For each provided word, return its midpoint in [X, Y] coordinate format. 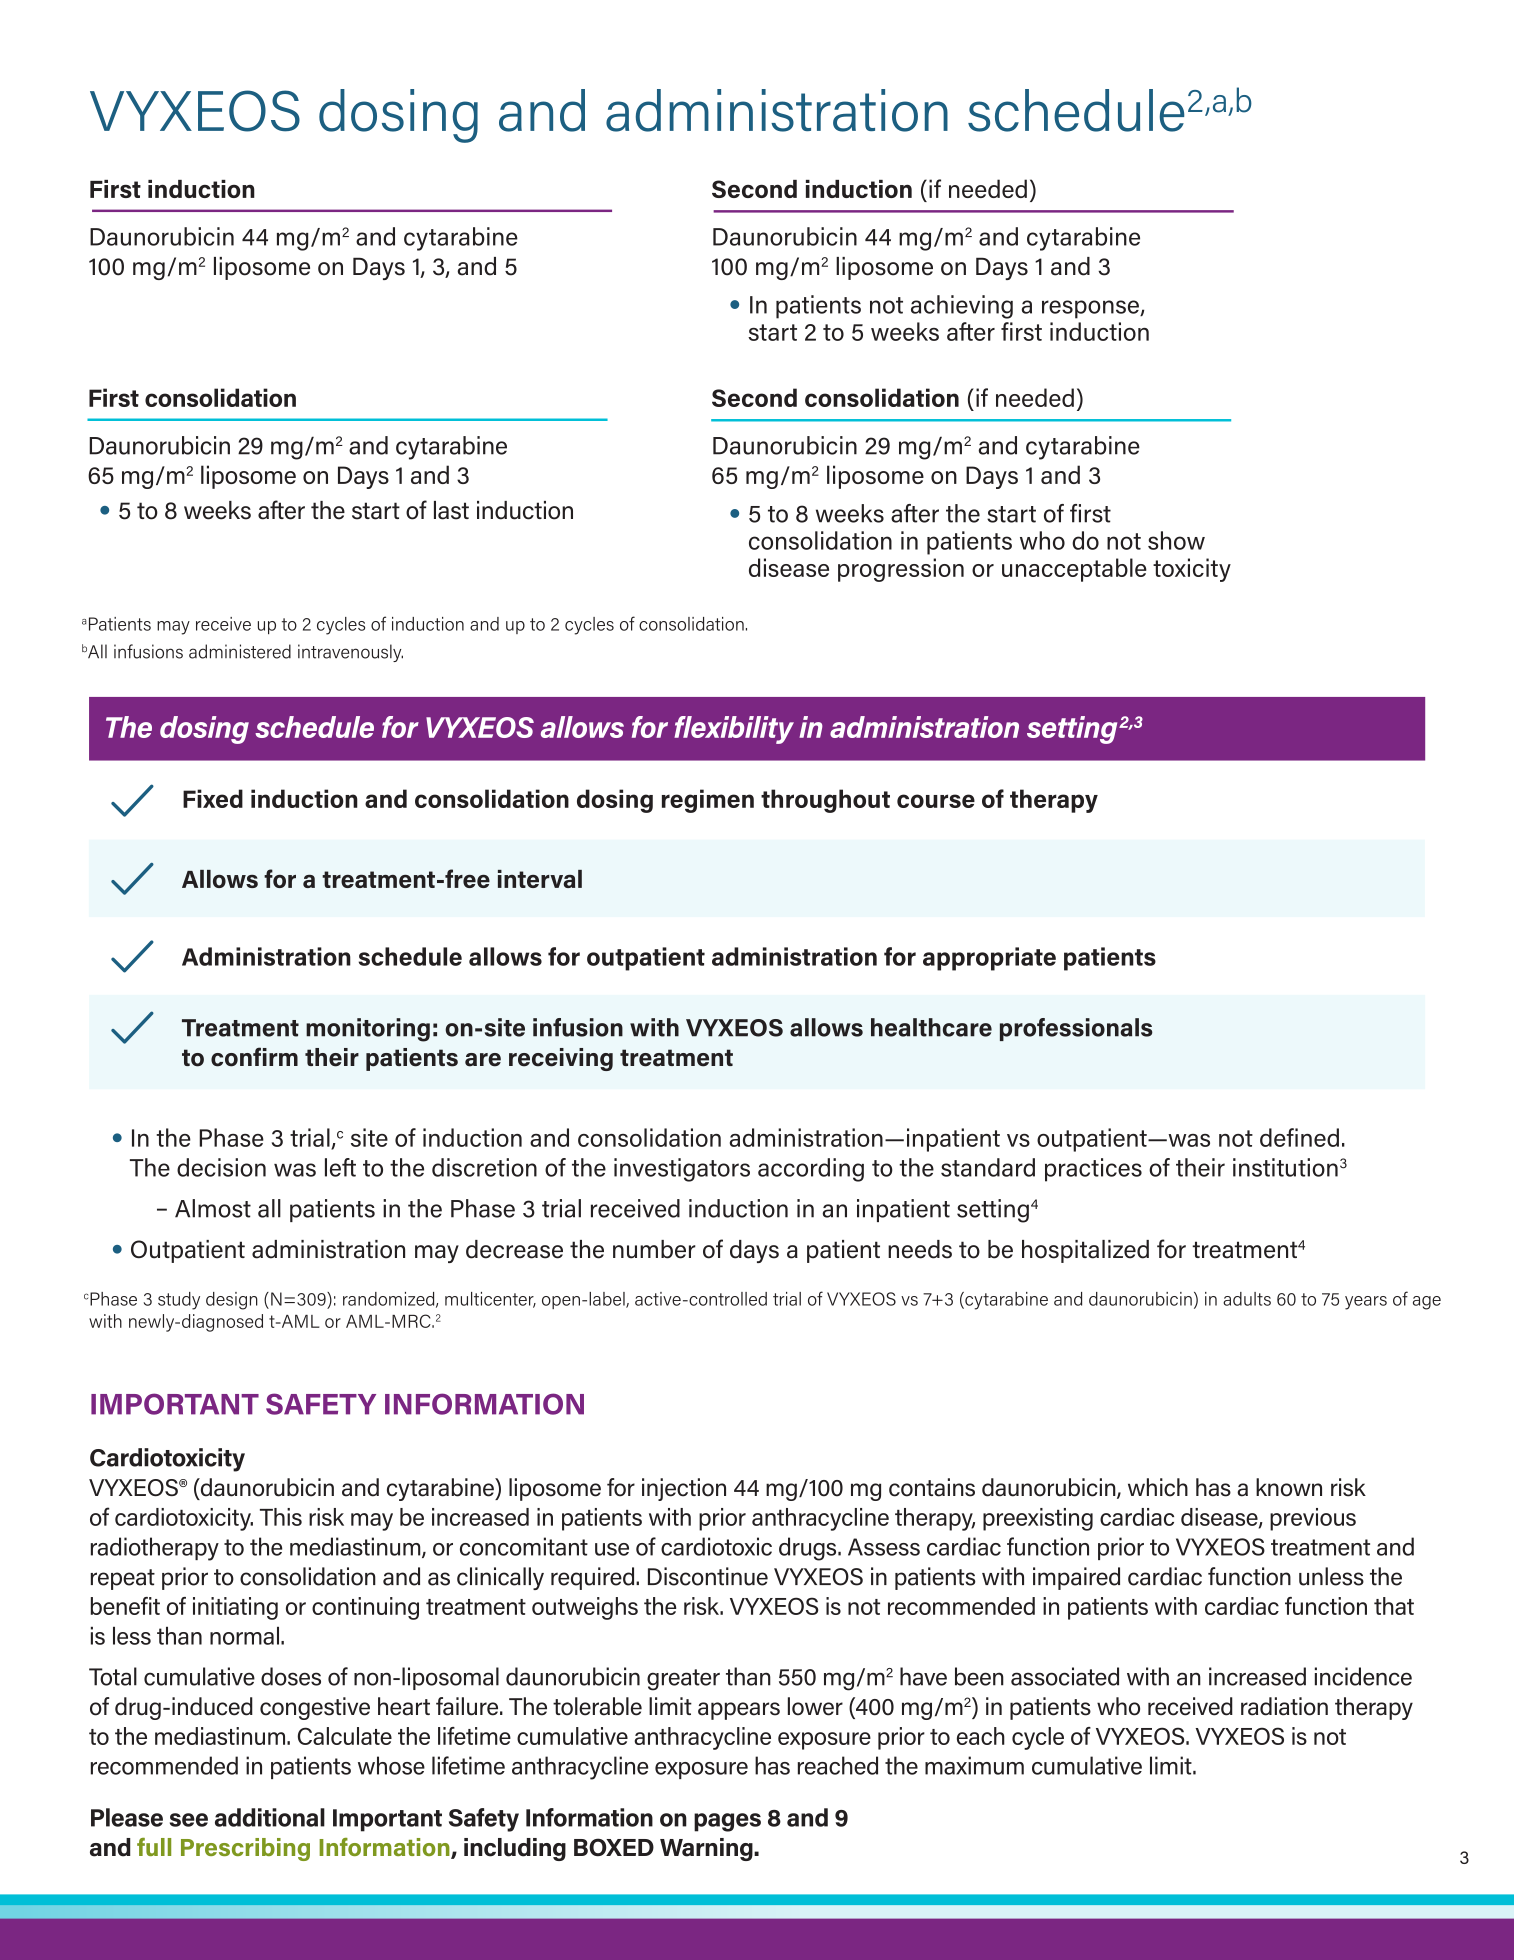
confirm [254, 1057]
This [281, 1517]
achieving [962, 307]
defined [1299, 1137]
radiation [1284, 1706]
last [451, 510]
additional [270, 1817]
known [1289, 1487]
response [1091, 309]
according [811, 1170]
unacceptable [1074, 570]
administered [240, 651]
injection [684, 1489]
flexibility [734, 730]
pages [727, 1822]
